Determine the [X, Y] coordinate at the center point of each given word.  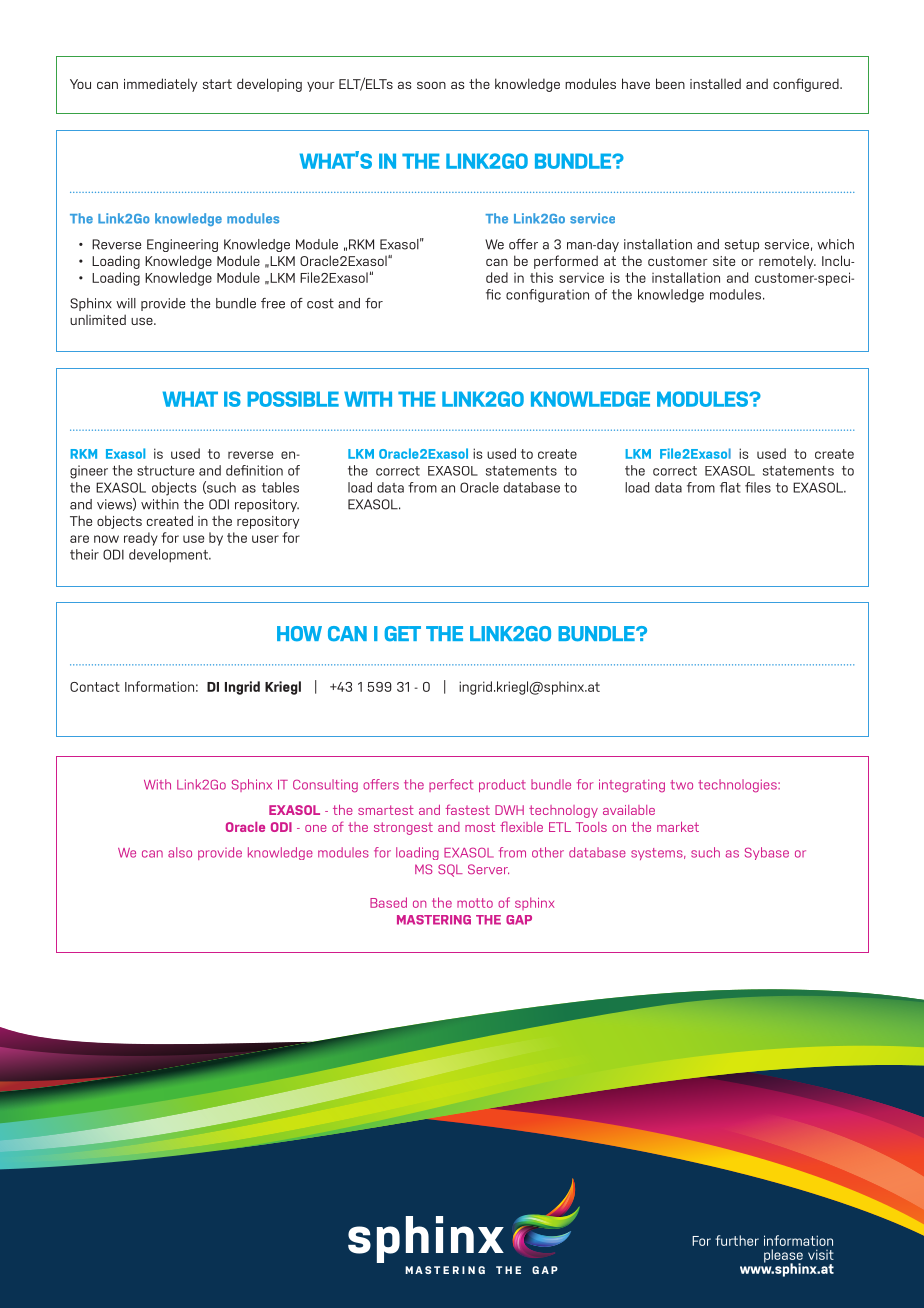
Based [388, 902]
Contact [95, 687]
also [180, 852]
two [681, 785]
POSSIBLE [293, 399]
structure [165, 471]
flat [730, 487]
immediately [160, 85]
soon [431, 85]
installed [715, 83]
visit [821, 1254]
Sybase [767, 853]
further [737, 1240]
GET [403, 633]
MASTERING [434, 920]
